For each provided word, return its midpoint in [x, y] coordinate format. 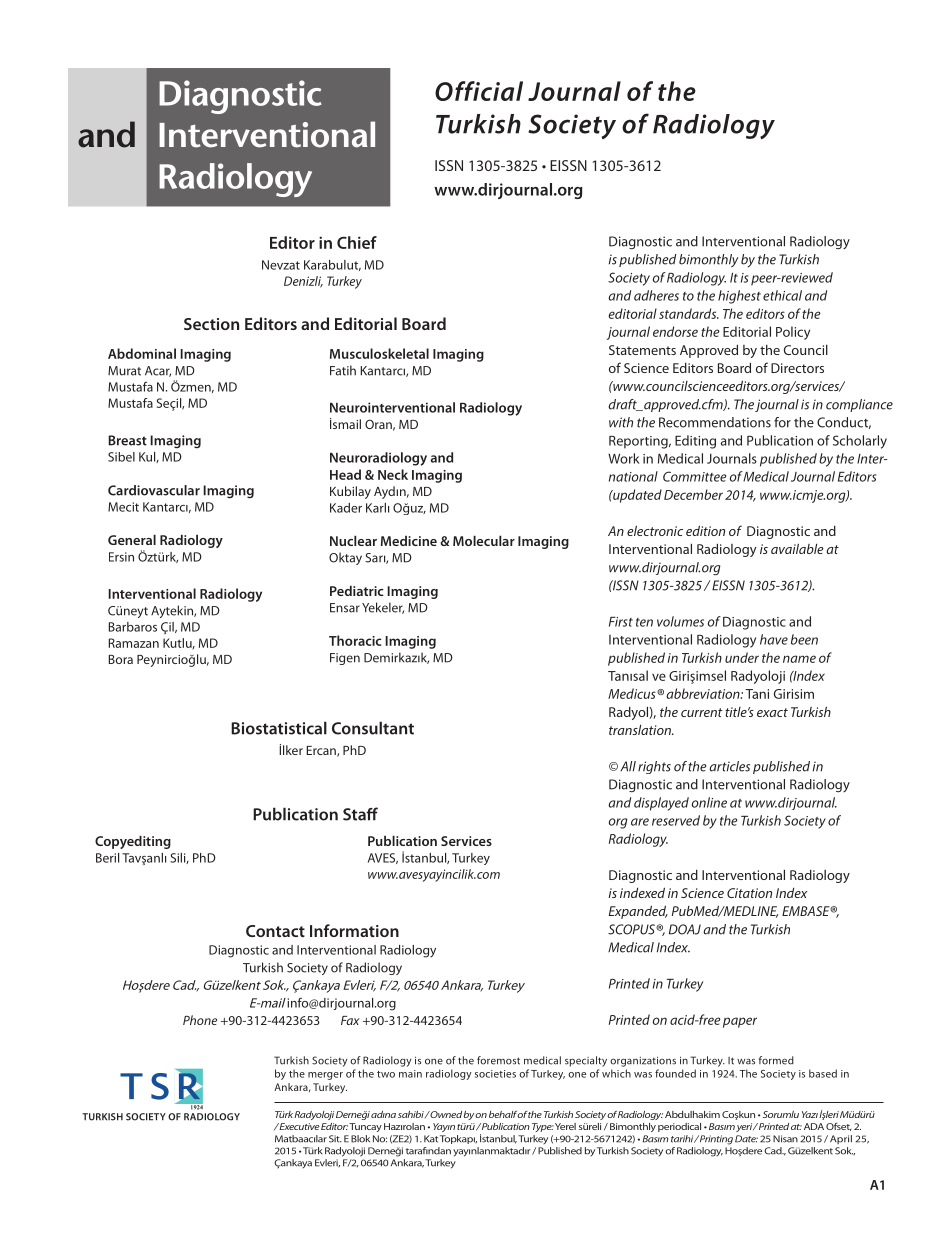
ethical [782, 295]
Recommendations [715, 422]
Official [479, 91]
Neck [393, 474]
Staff [360, 814]
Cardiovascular [154, 490]
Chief [357, 242]
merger [325, 1076]
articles [729, 766]
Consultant [373, 728]
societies [495, 1074]
